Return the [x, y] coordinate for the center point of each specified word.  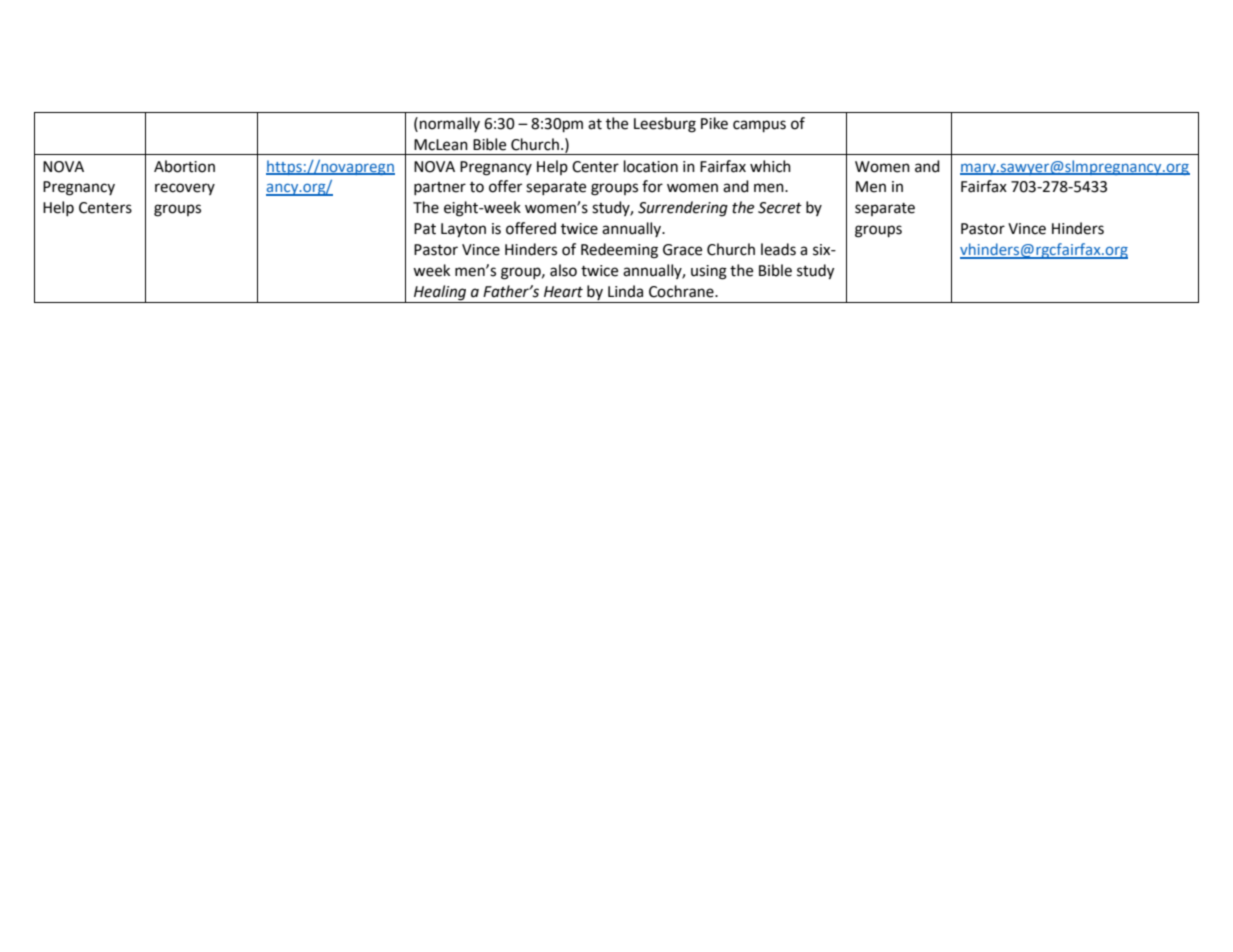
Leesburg [665, 125]
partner [440, 188]
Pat [425, 229]
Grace [682, 250]
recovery [185, 189]
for [652, 186]
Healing [440, 293]
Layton [463, 230]
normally [450, 124]
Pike [714, 123]
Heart [563, 292]
